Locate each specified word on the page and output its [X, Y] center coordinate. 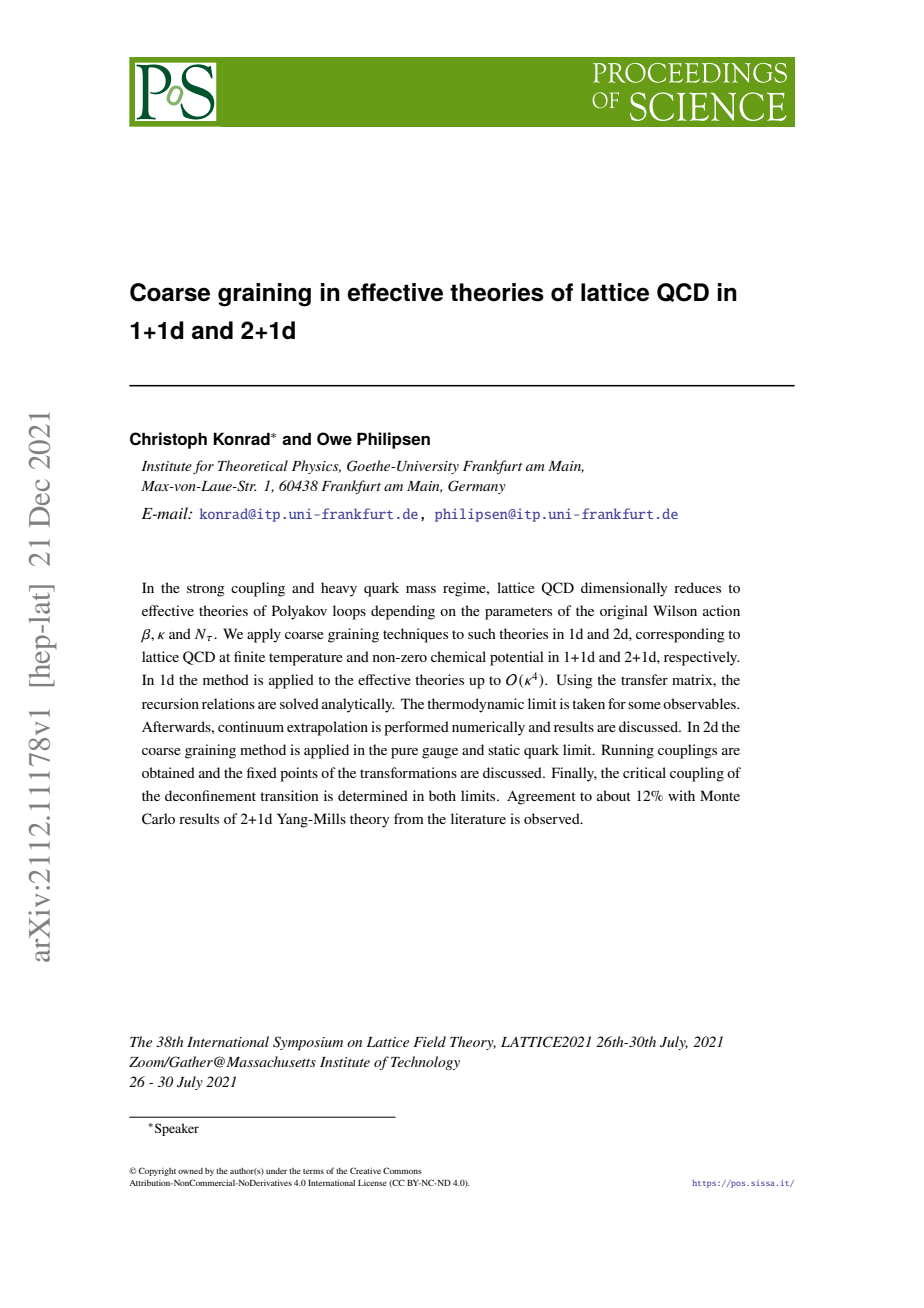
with [681, 795]
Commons [402, 1170]
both [442, 795]
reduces [697, 587]
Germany [477, 487]
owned [190, 1171]
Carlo [158, 819]
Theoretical [253, 465]
